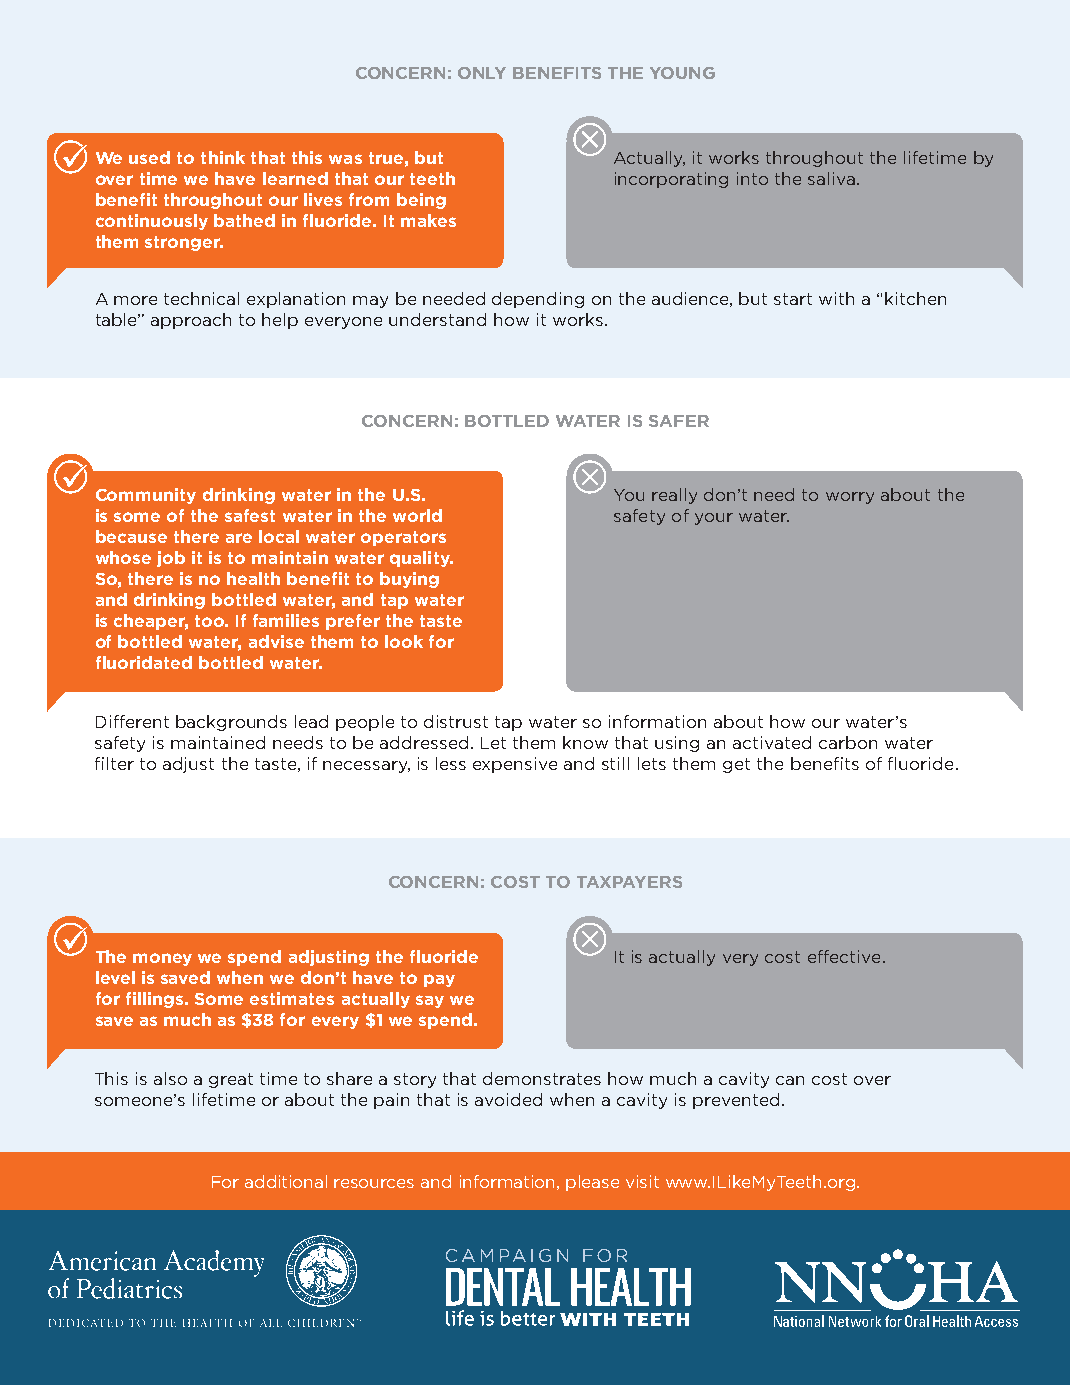 The image size is (1070, 1385). What do you see at coordinates (114, 763) in the screenshot?
I see `filter` at bounding box center [114, 763].
